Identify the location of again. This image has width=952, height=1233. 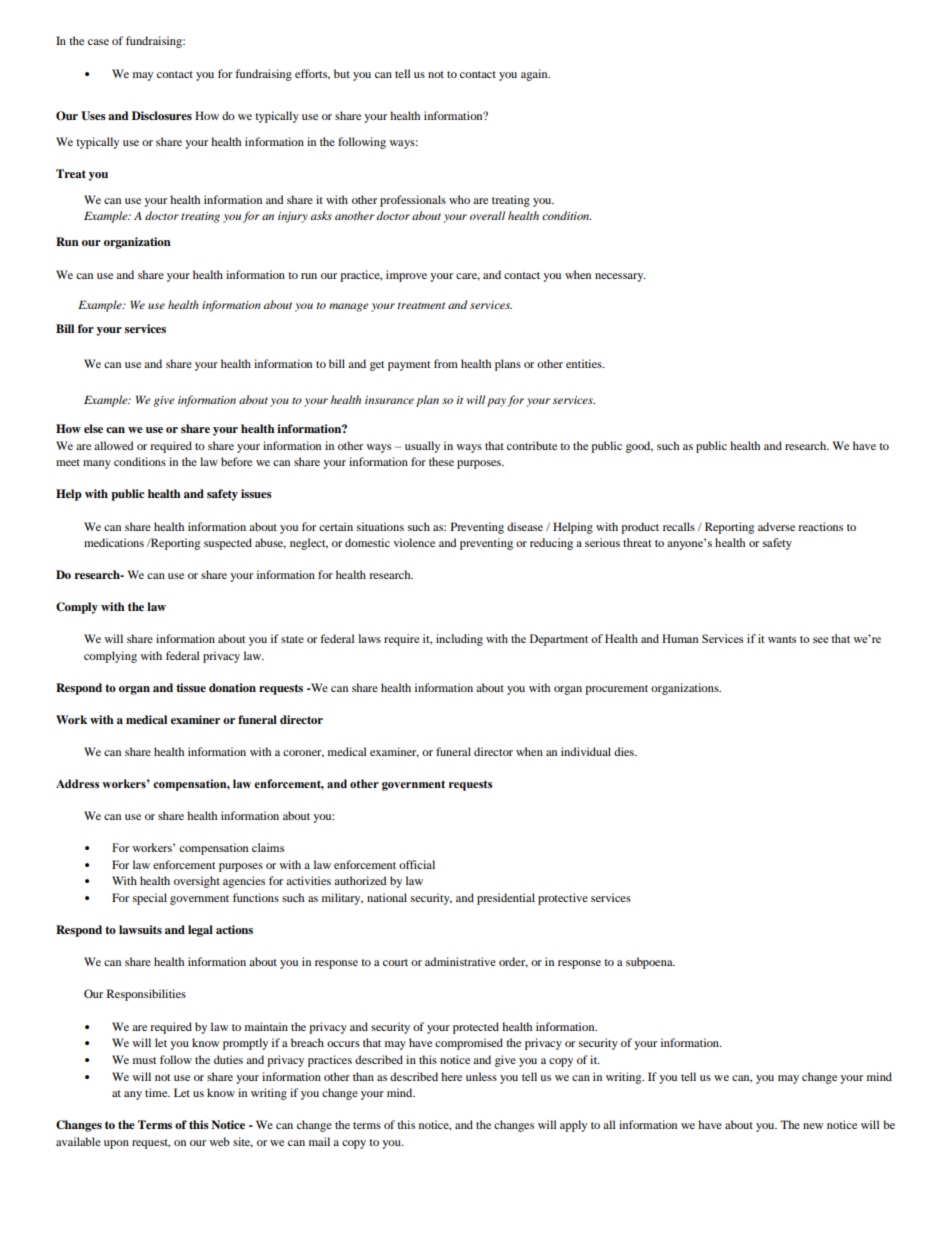
(535, 75).
